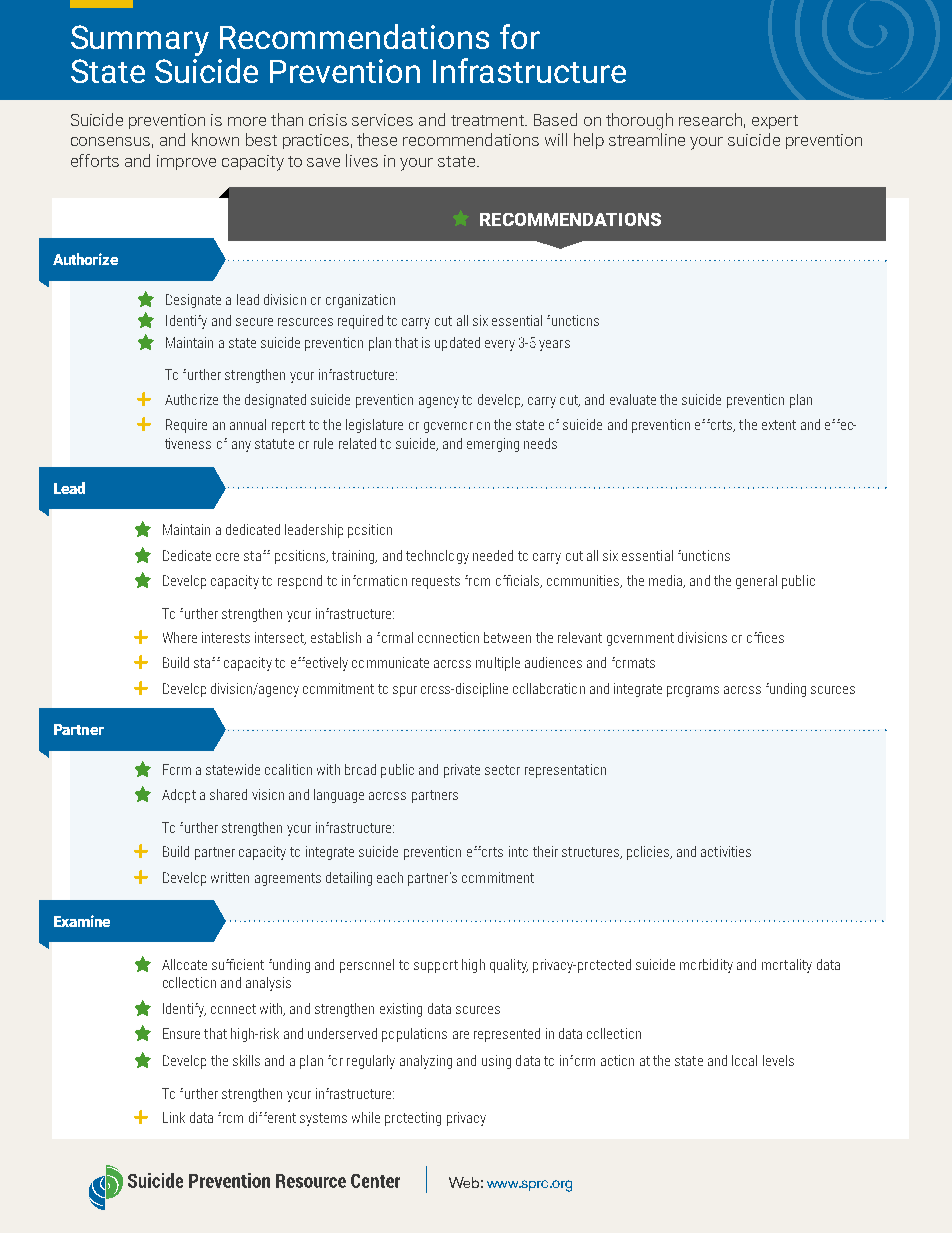 The width and height of the document is (952, 1233). What do you see at coordinates (462, 771) in the document?
I see `private` at bounding box center [462, 771].
